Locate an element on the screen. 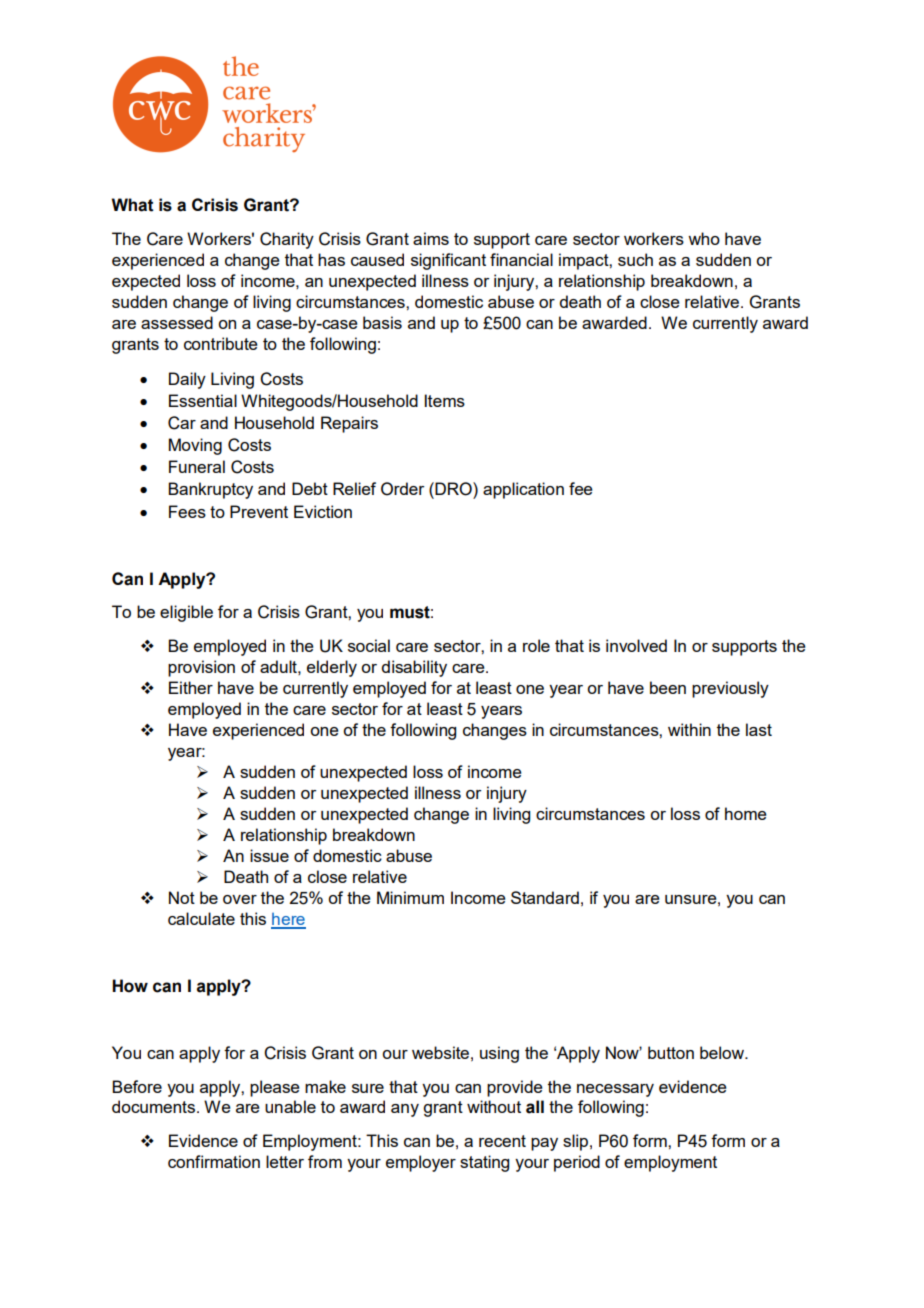 This screenshot has width=924, height=1308. Order is located at coordinates (403, 489).
